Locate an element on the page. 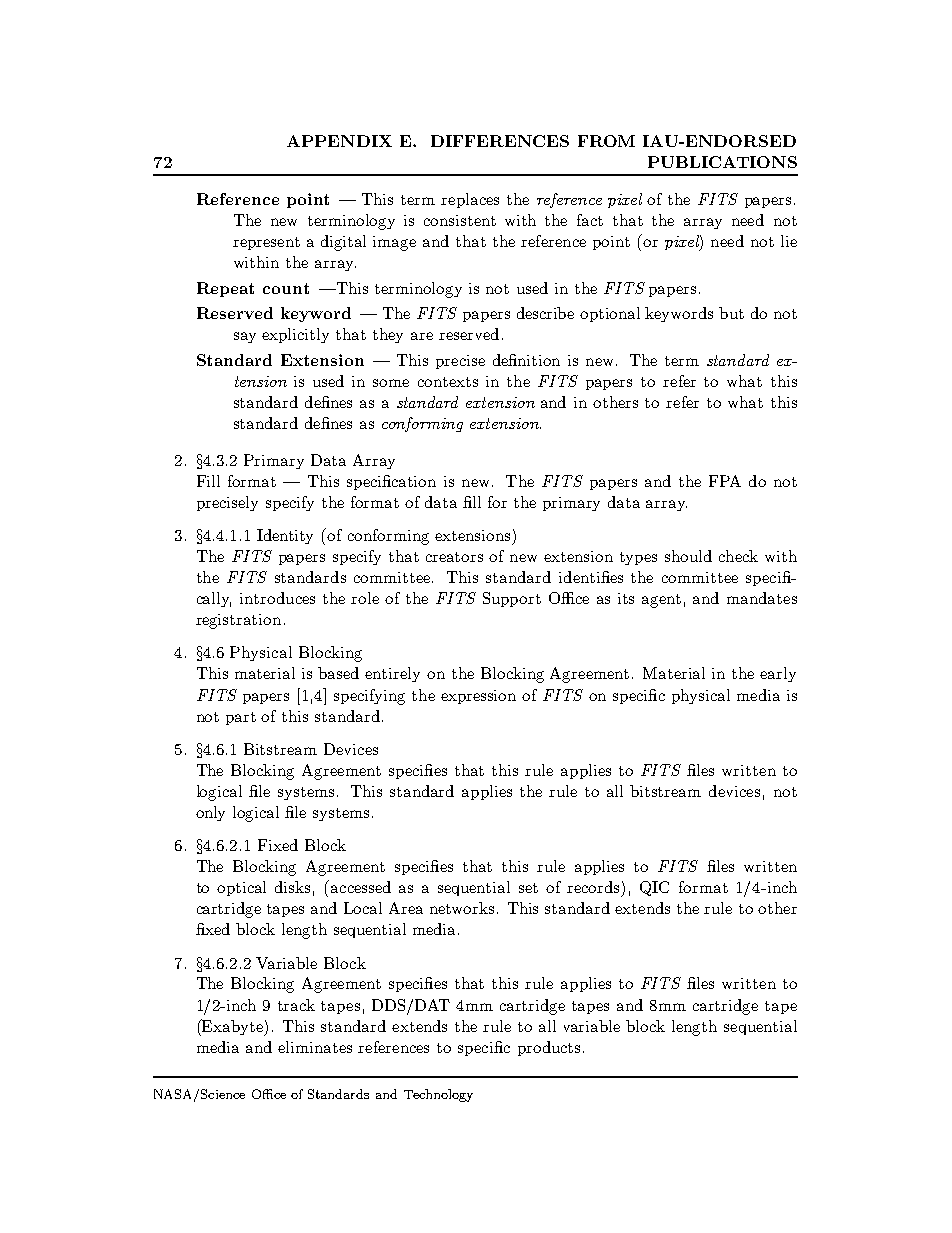 The image size is (952, 1233). products is located at coordinates (549, 1048).
